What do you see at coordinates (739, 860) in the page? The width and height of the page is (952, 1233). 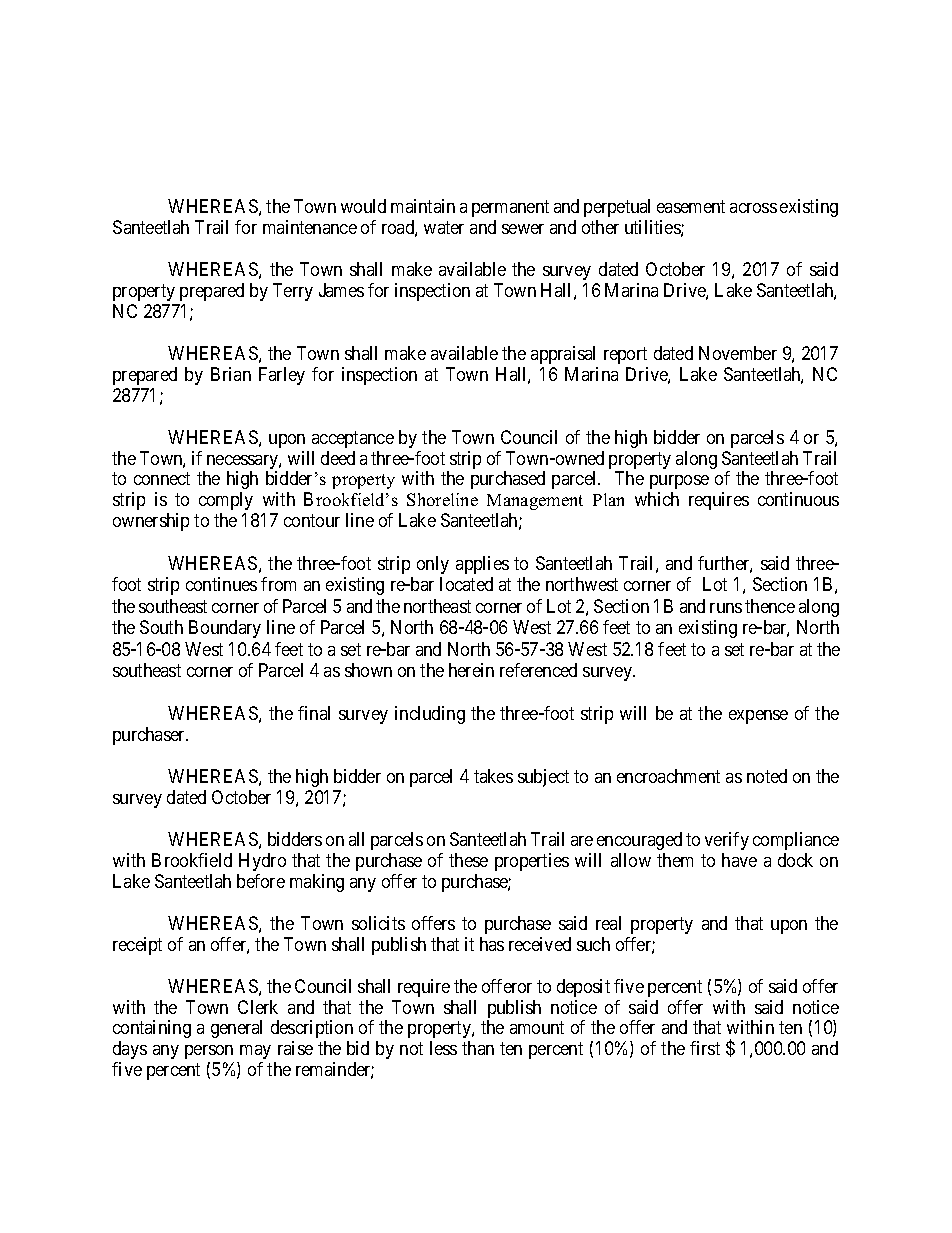 I see `have` at bounding box center [739, 860].
